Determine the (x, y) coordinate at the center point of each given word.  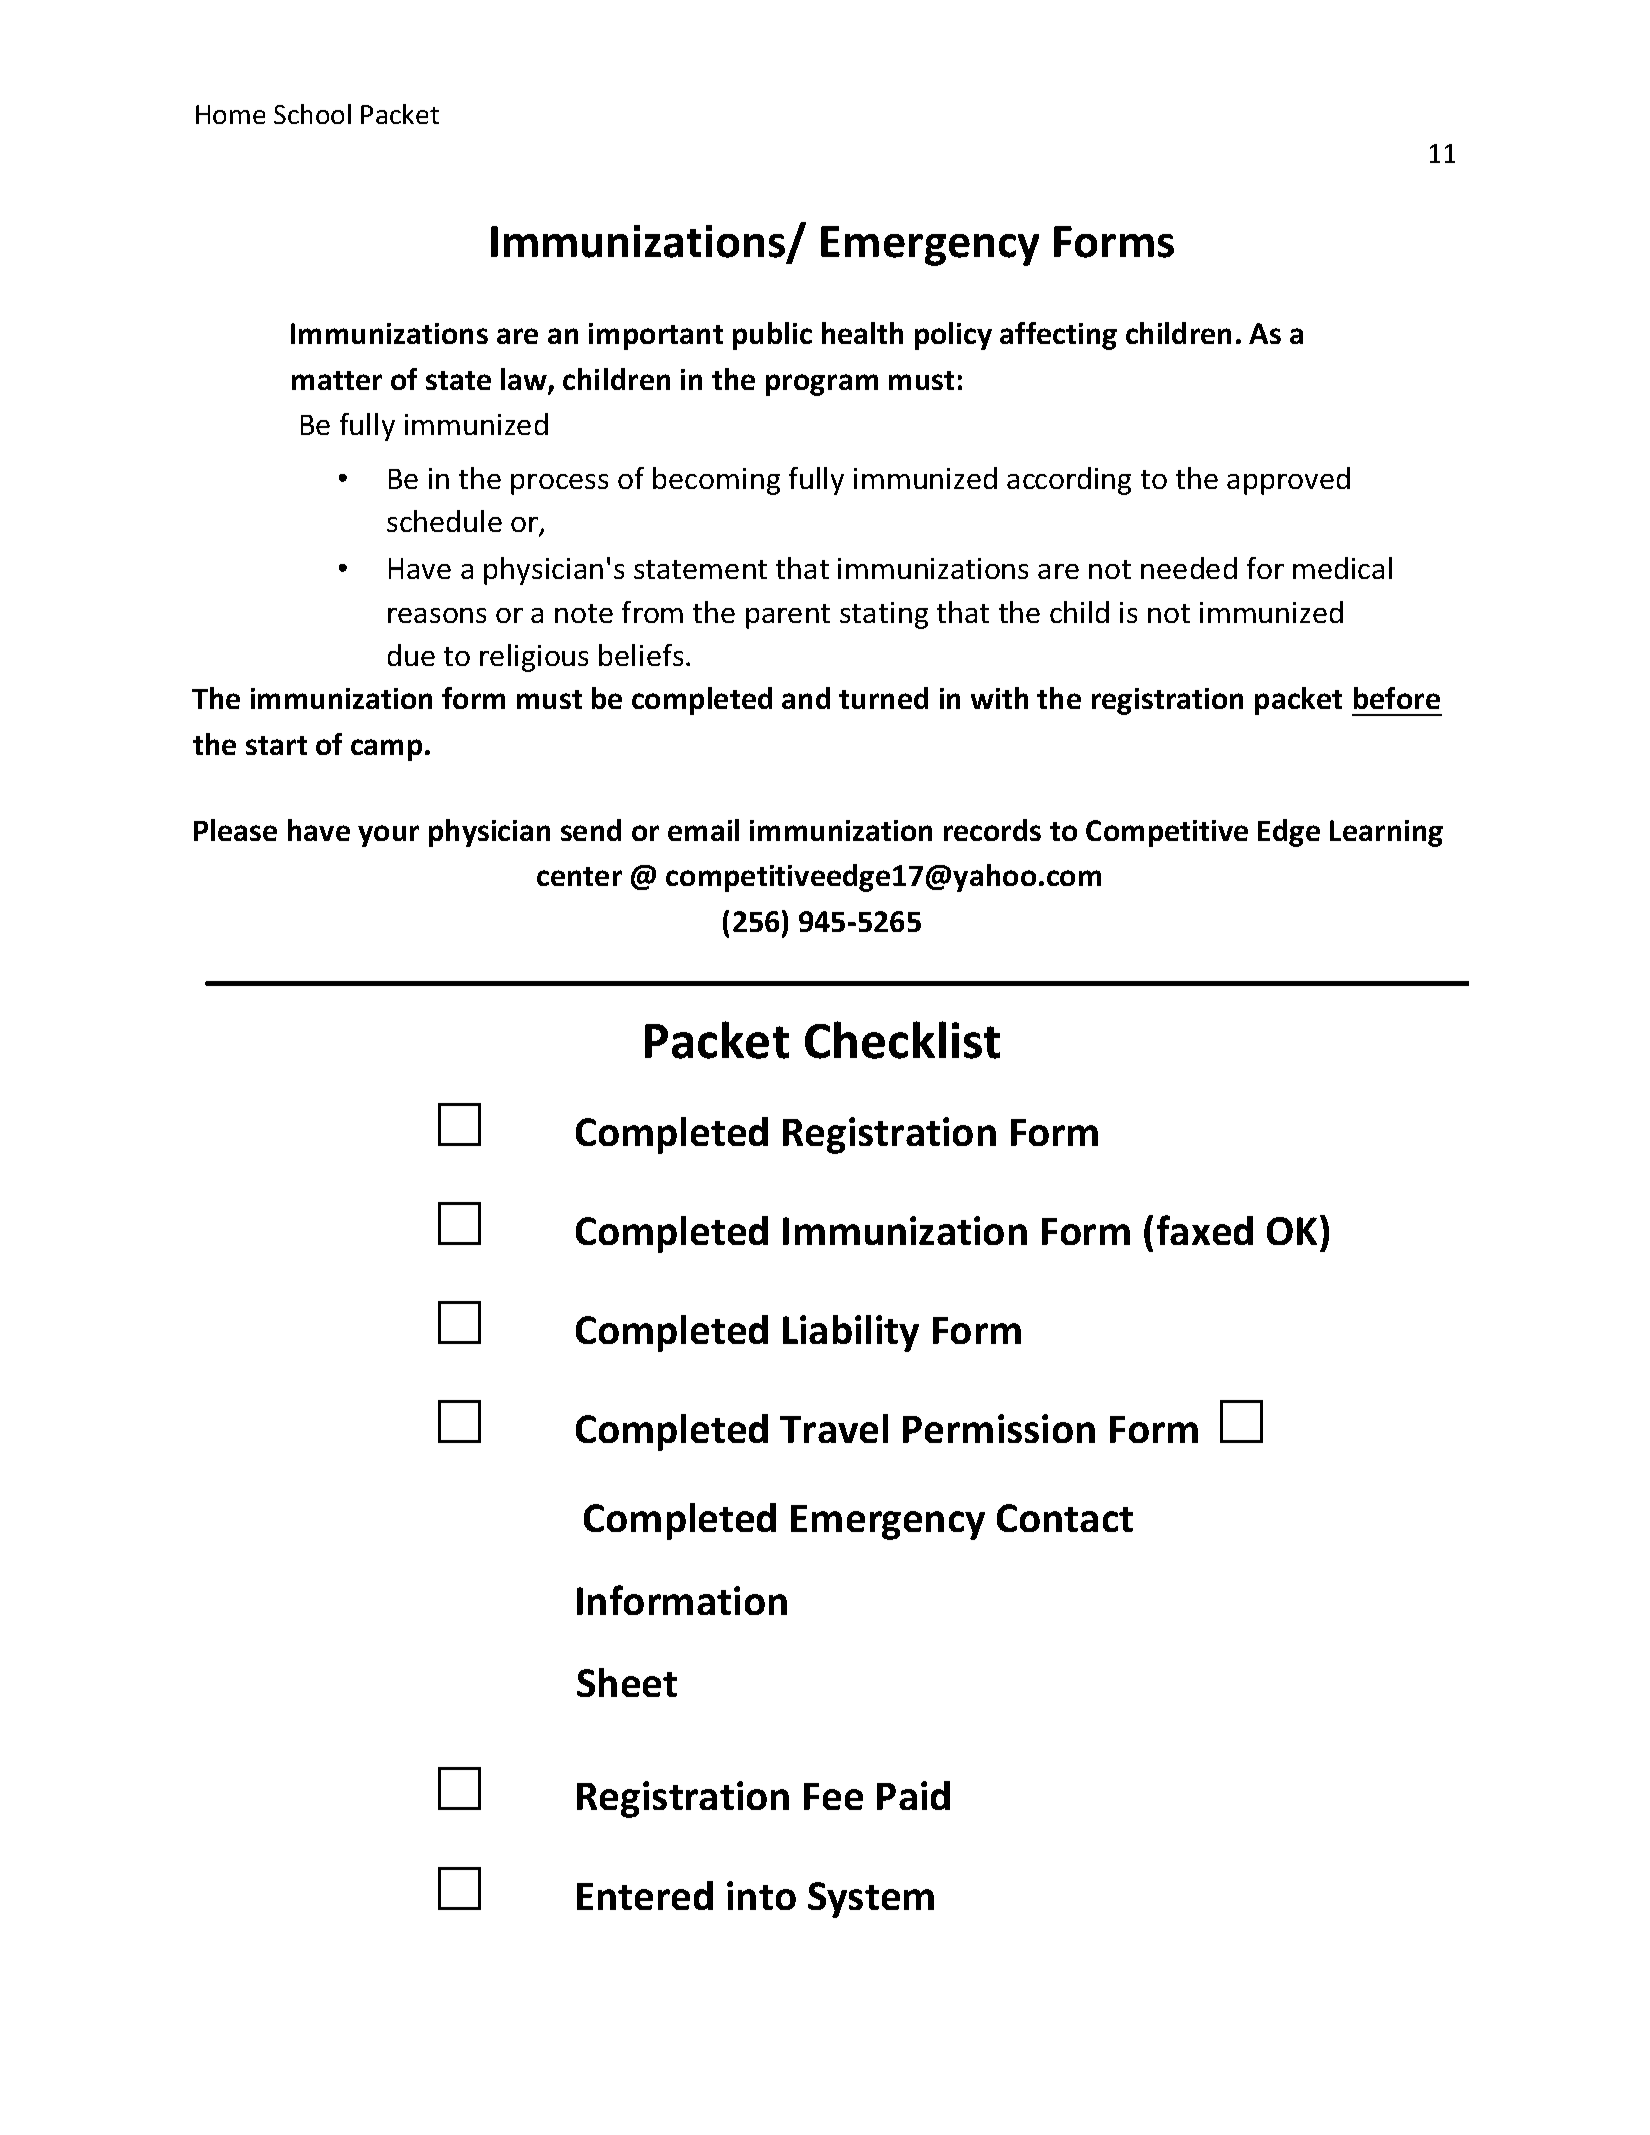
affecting (1058, 336)
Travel (834, 1428)
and (806, 698)
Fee (833, 1796)
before (1397, 698)
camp (386, 750)
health (862, 333)
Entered (645, 1895)
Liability (851, 1333)
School (312, 114)
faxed (1205, 1230)
